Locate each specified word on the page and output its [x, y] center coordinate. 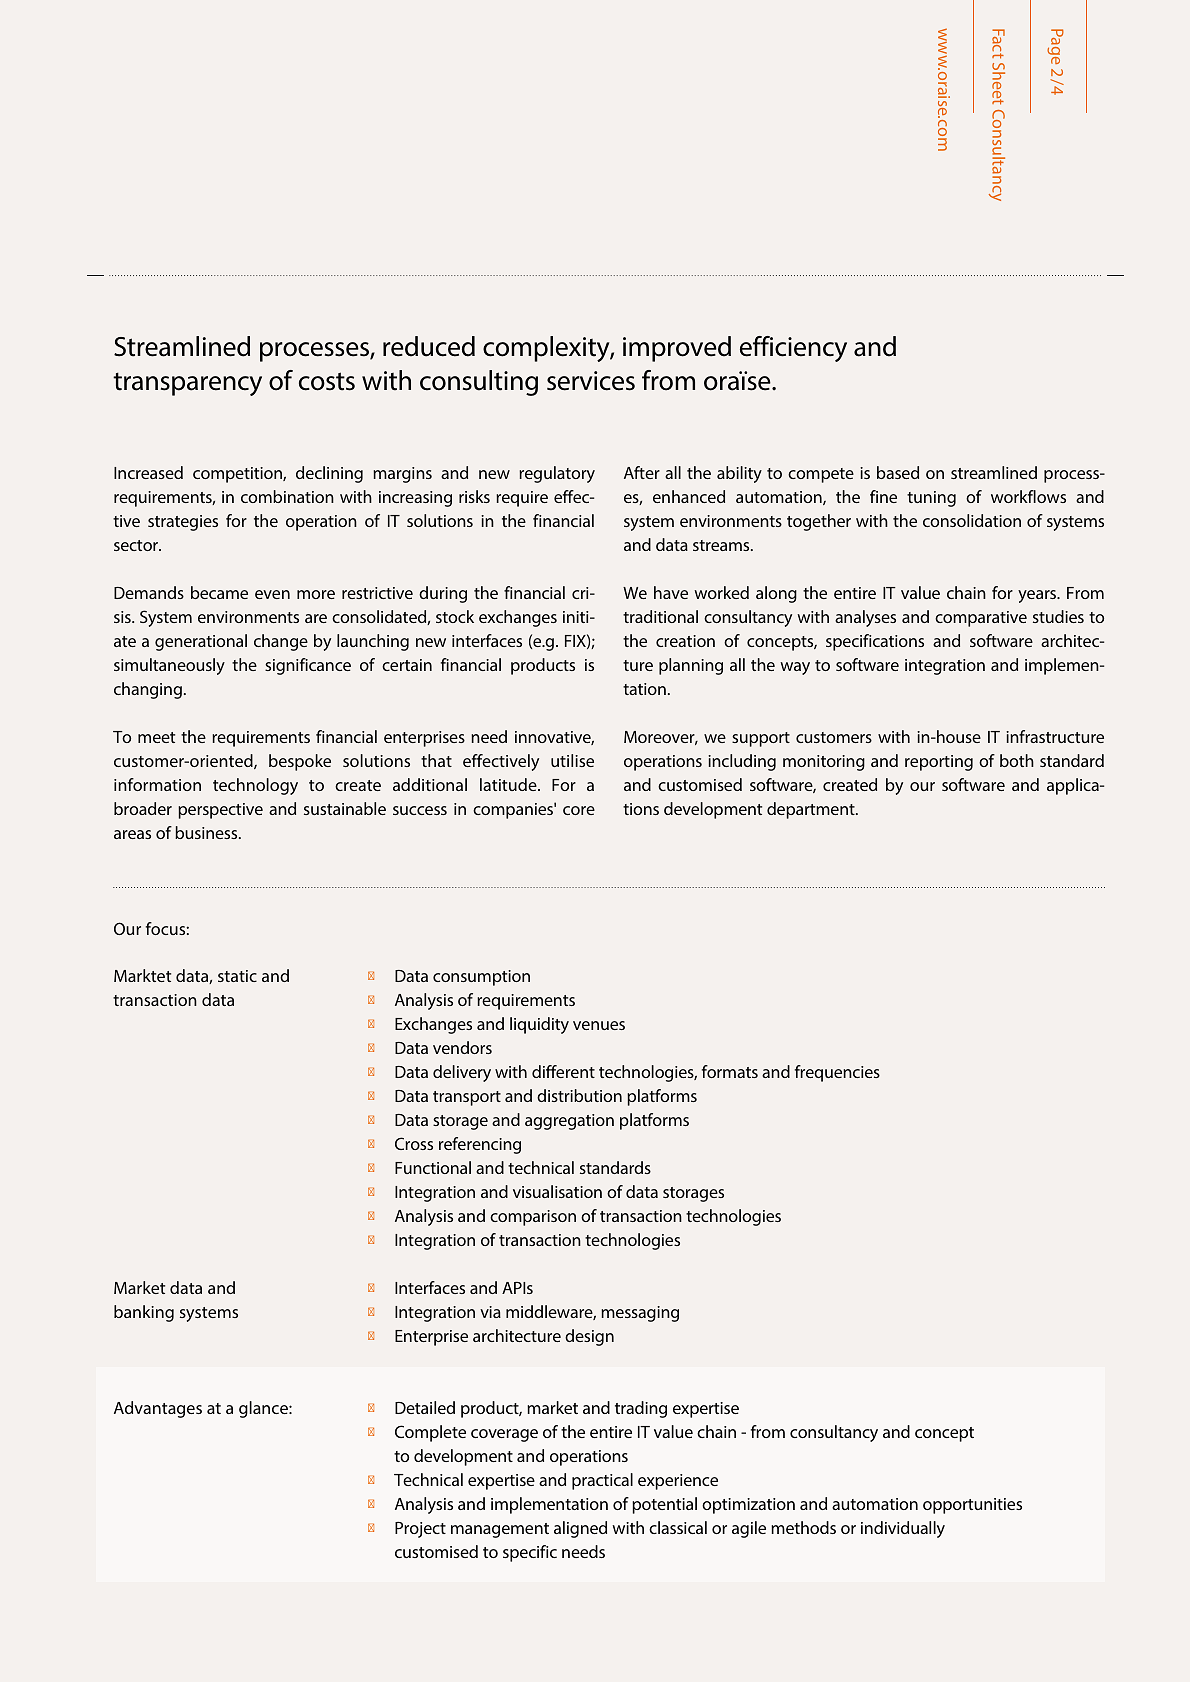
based [898, 472]
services [591, 381]
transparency [187, 384]
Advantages [158, 1409]
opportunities [972, 1506]
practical [602, 1481]
